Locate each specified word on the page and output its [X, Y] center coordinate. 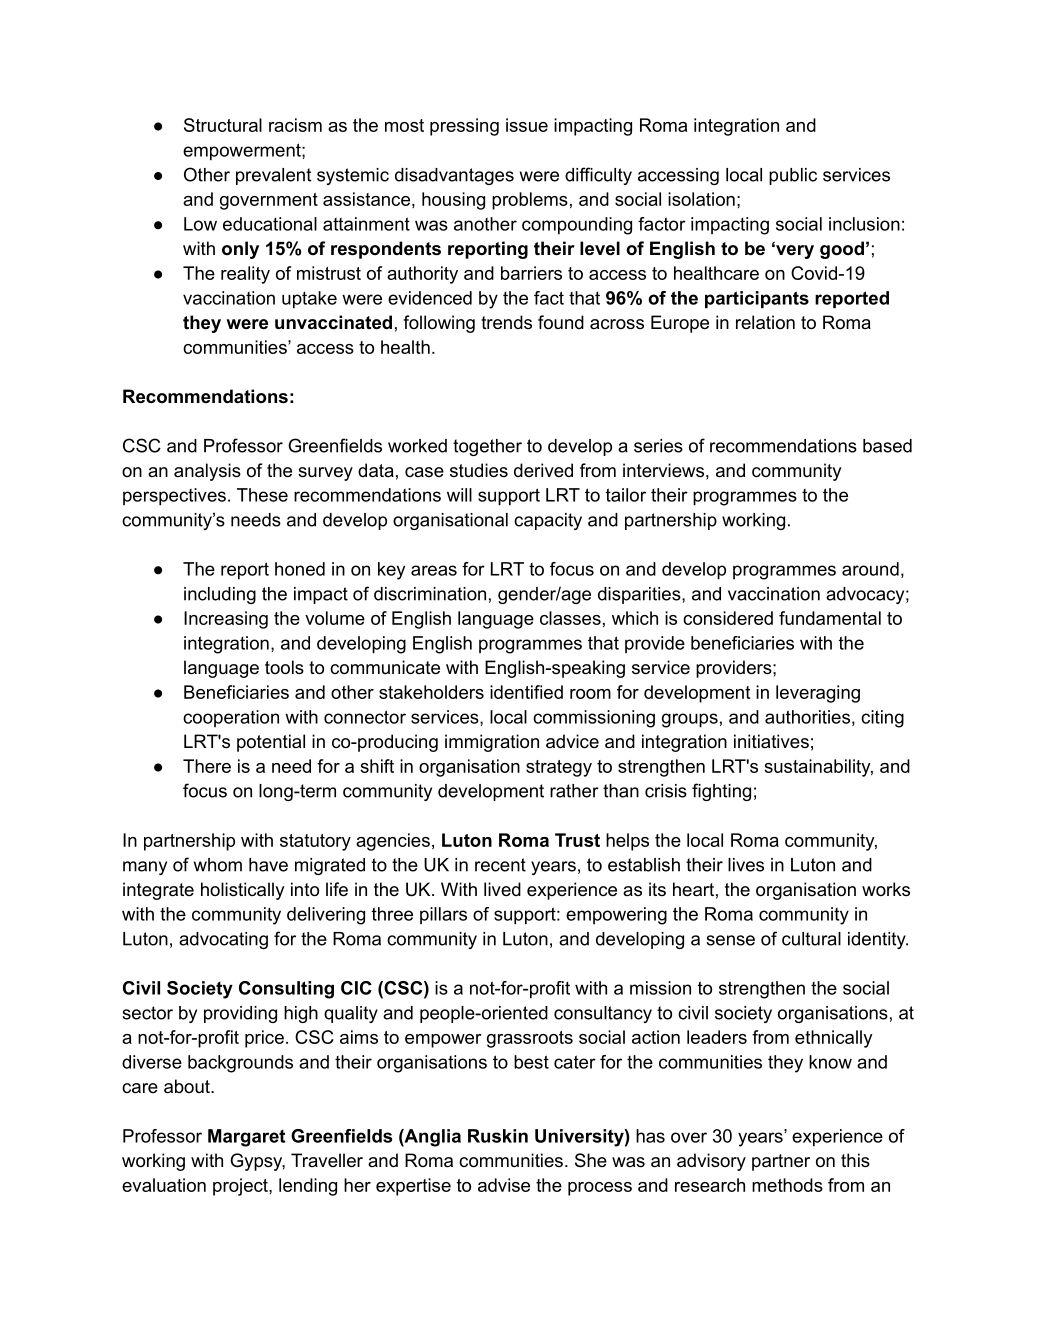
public [793, 176]
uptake [309, 300]
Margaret [246, 1138]
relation [765, 322]
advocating [223, 940]
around [870, 569]
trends [506, 322]
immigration [492, 743]
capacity [548, 521]
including [220, 595]
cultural [811, 939]
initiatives [771, 741]
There [207, 766]
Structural [223, 125]
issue [527, 125]
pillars [443, 915]
